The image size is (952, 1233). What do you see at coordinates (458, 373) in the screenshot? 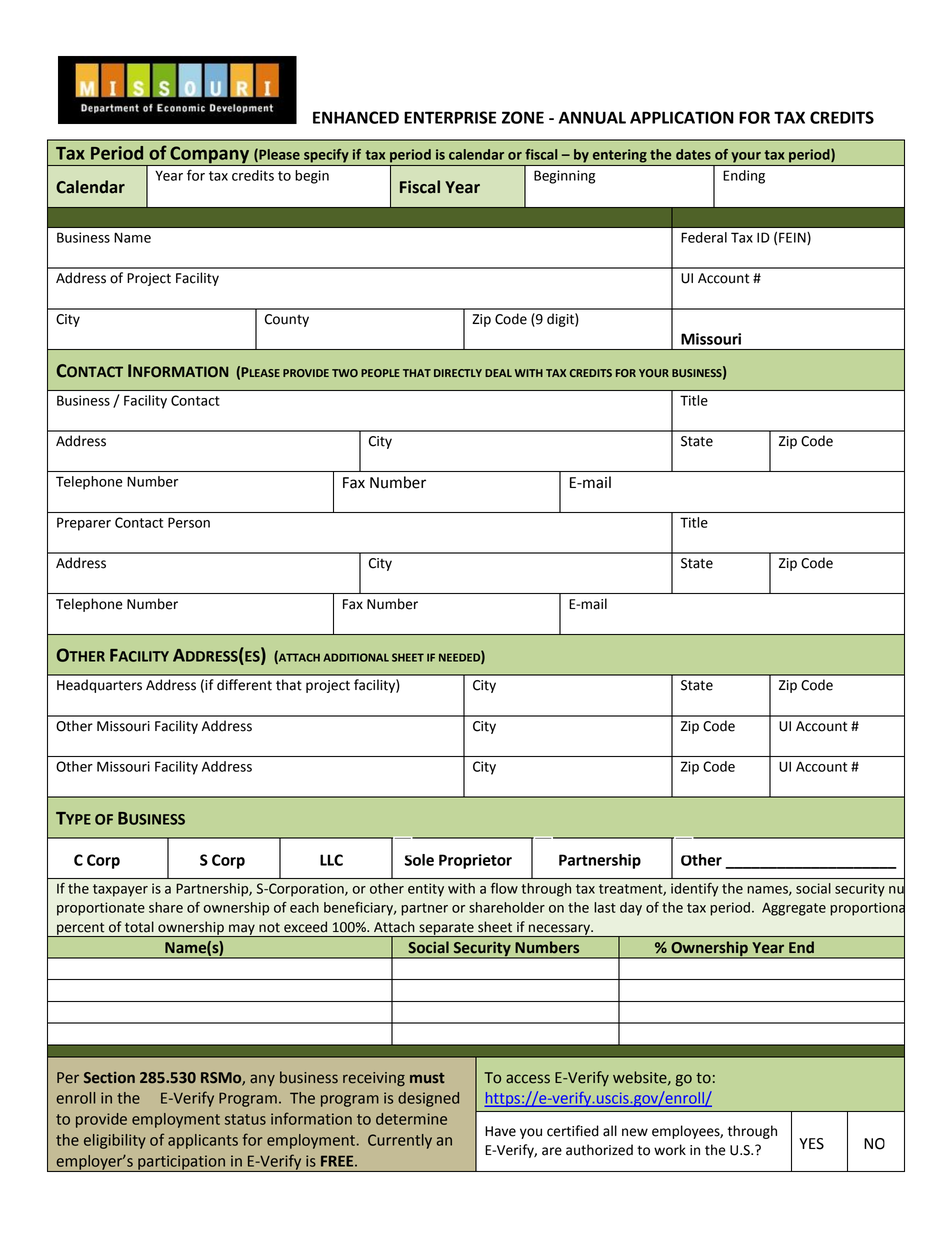
I see `DIRECTLY` at bounding box center [458, 373].
